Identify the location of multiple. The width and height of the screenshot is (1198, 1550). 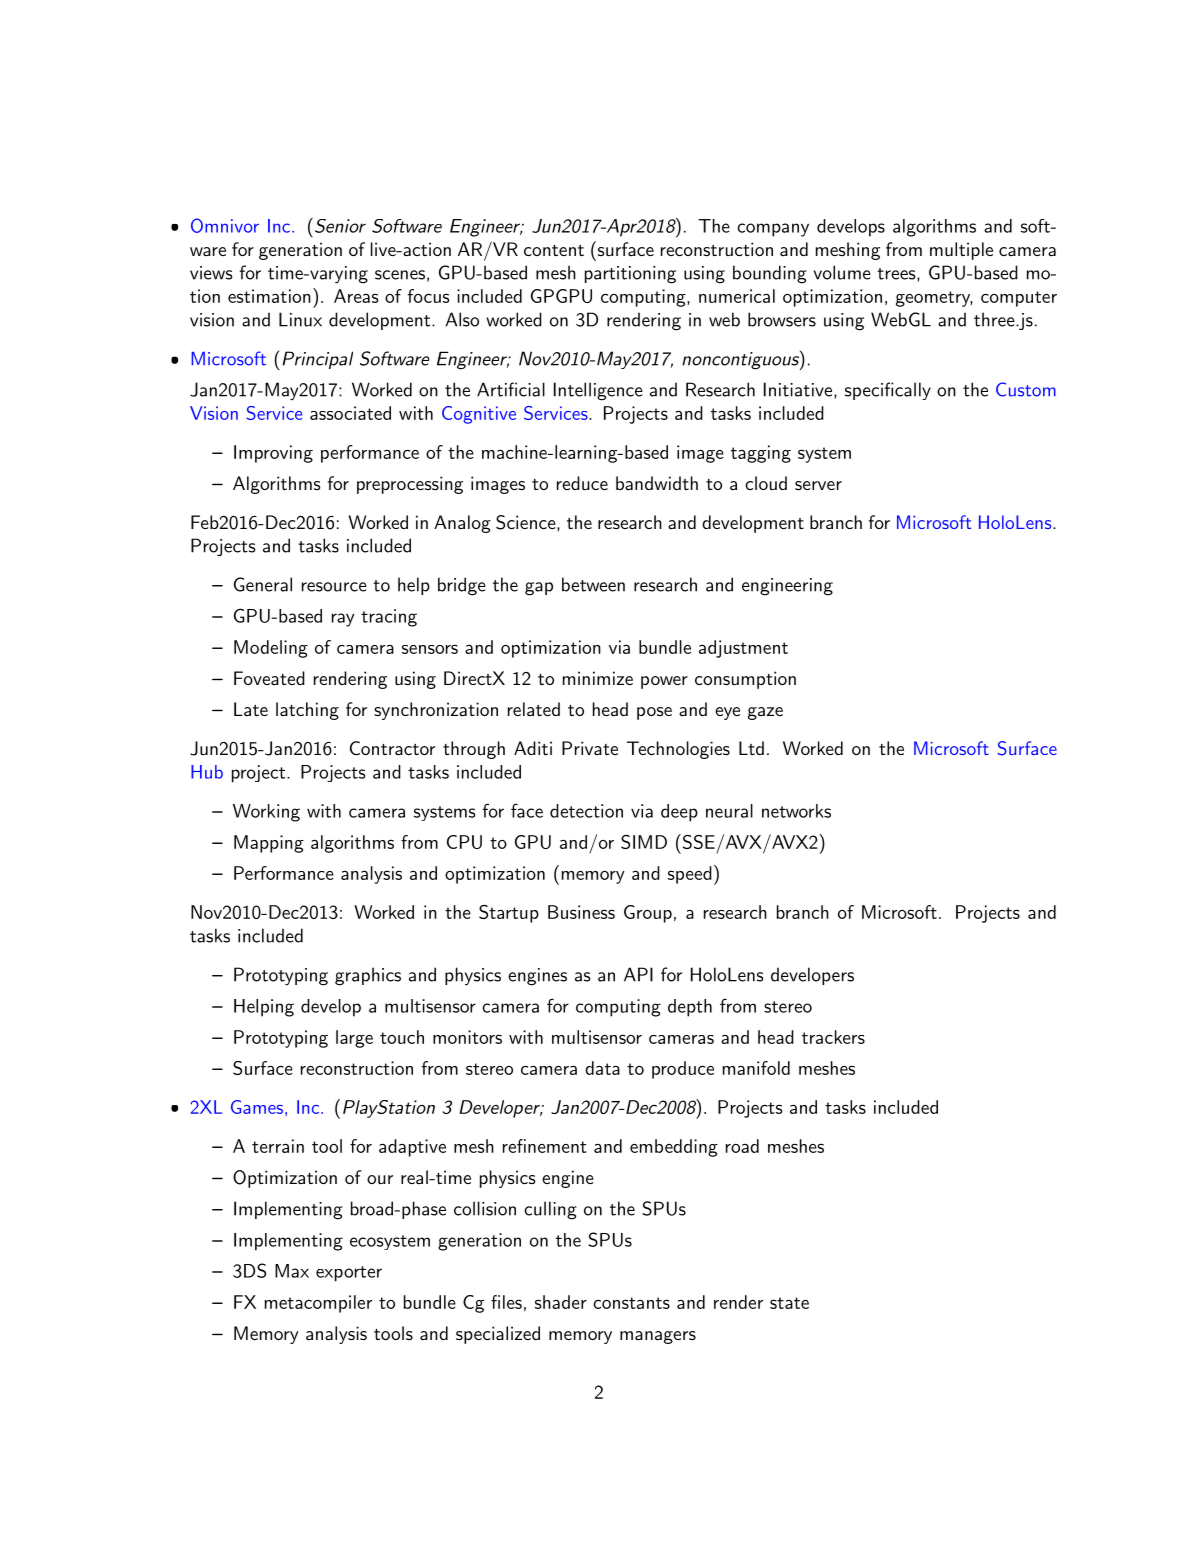
(961, 251).
